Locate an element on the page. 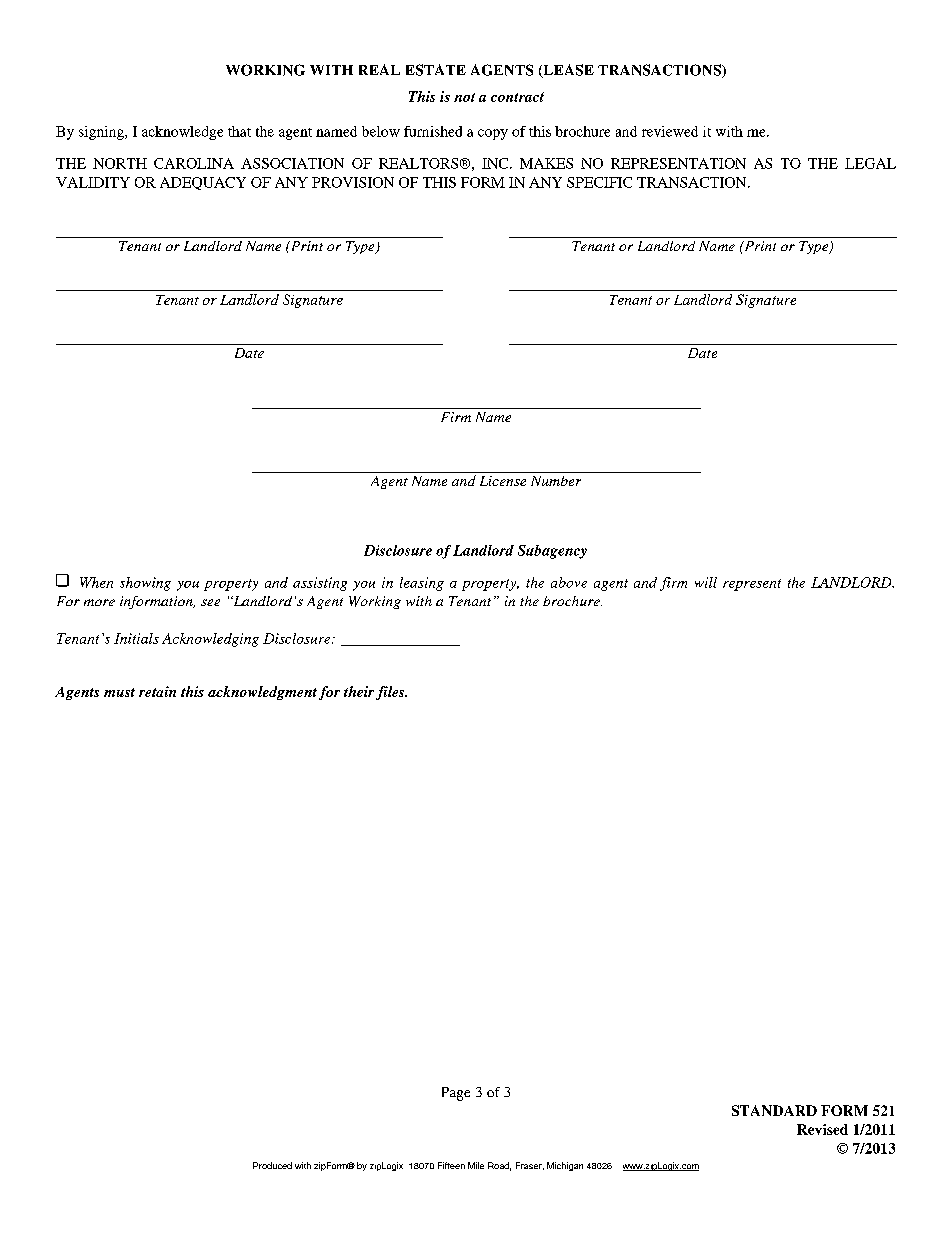  their is located at coordinates (360, 693).
